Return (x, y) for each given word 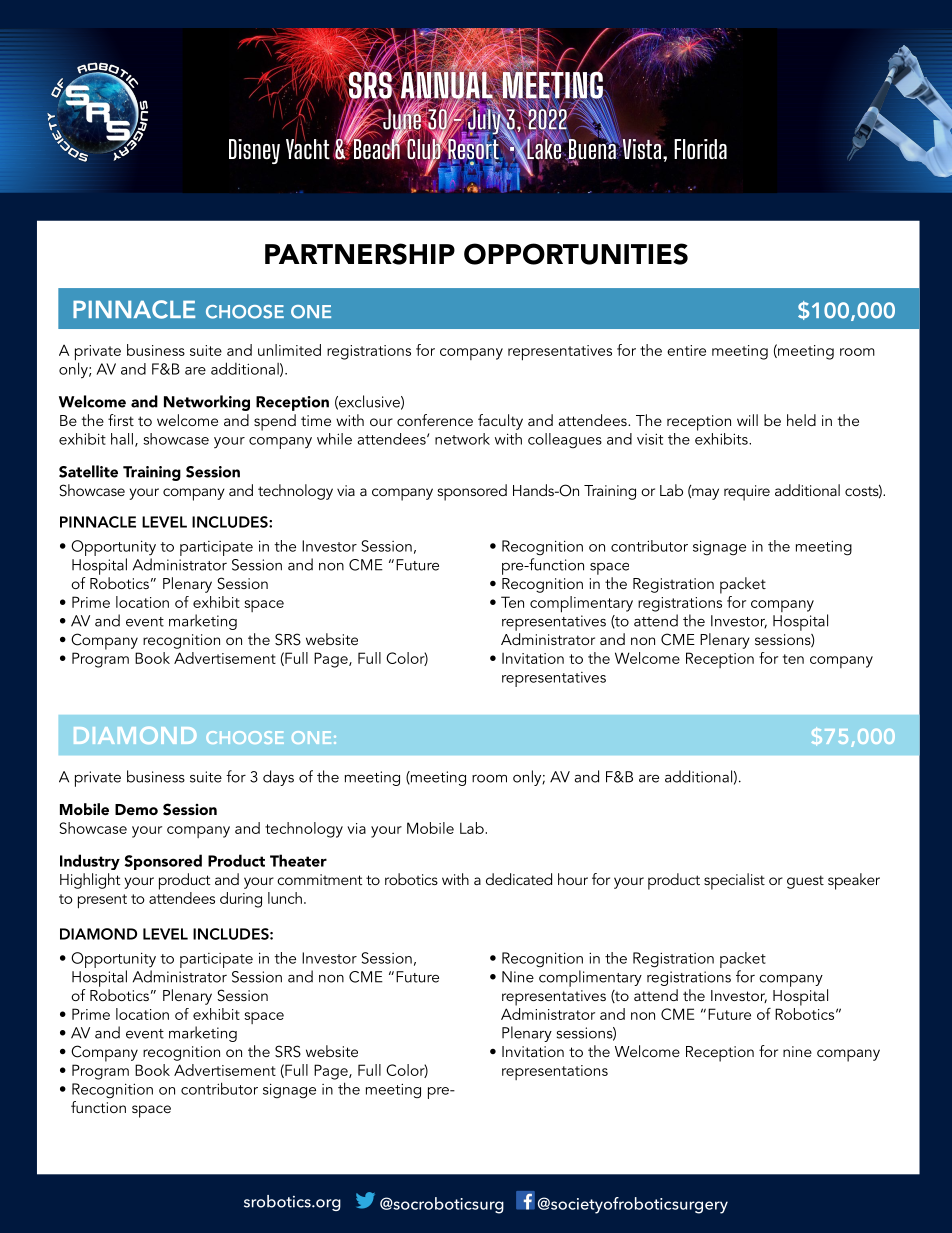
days (278, 778)
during (241, 900)
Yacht (308, 148)
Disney (254, 151)
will (747, 420)
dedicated (519, 879)
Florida (700, 149)
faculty (500, 422)
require (747, 493)
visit (650, 439)
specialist (734, 881)
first (121, 420)
